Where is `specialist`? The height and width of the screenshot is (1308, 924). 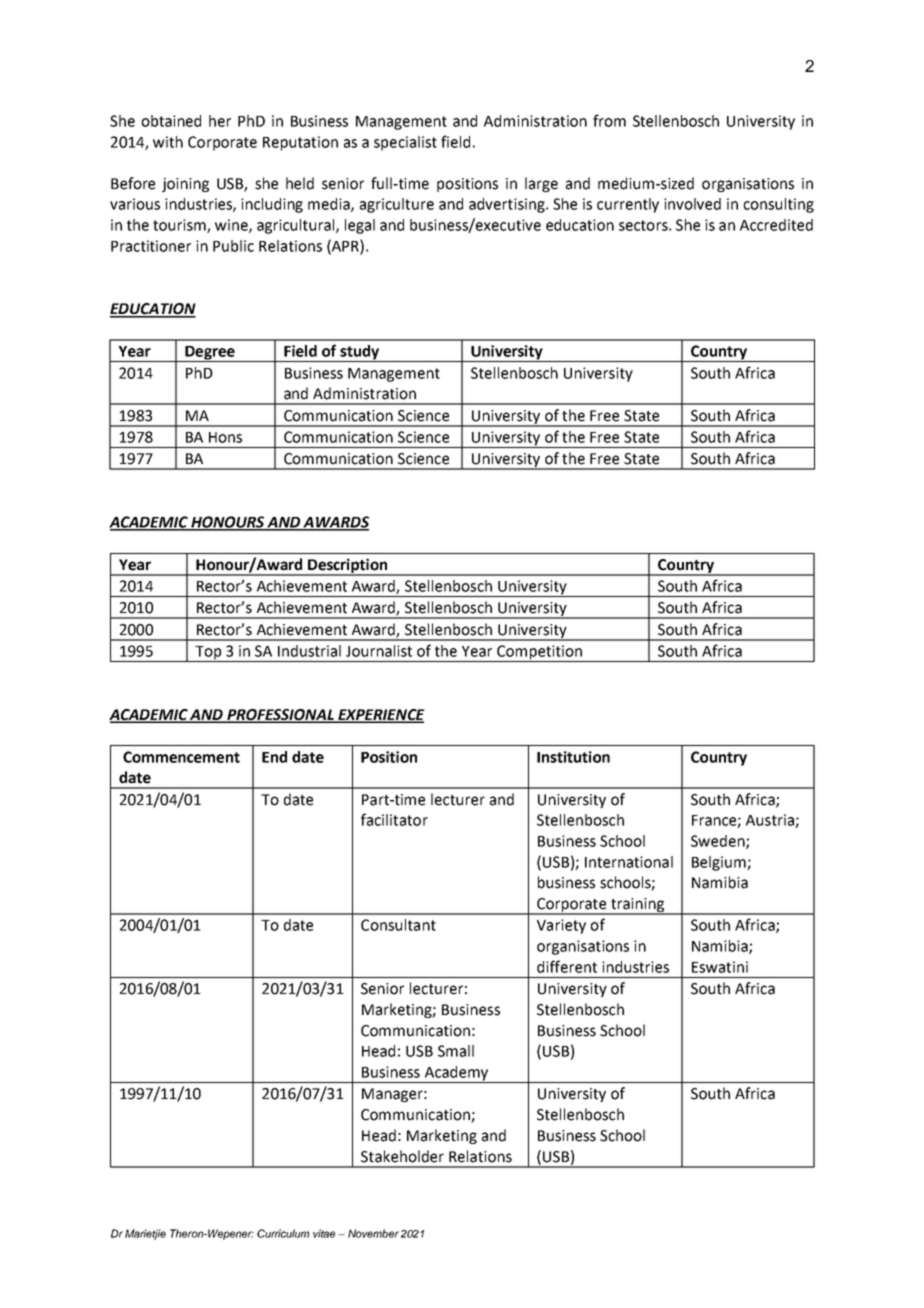
specialist is located at coordinates (405, 143).
